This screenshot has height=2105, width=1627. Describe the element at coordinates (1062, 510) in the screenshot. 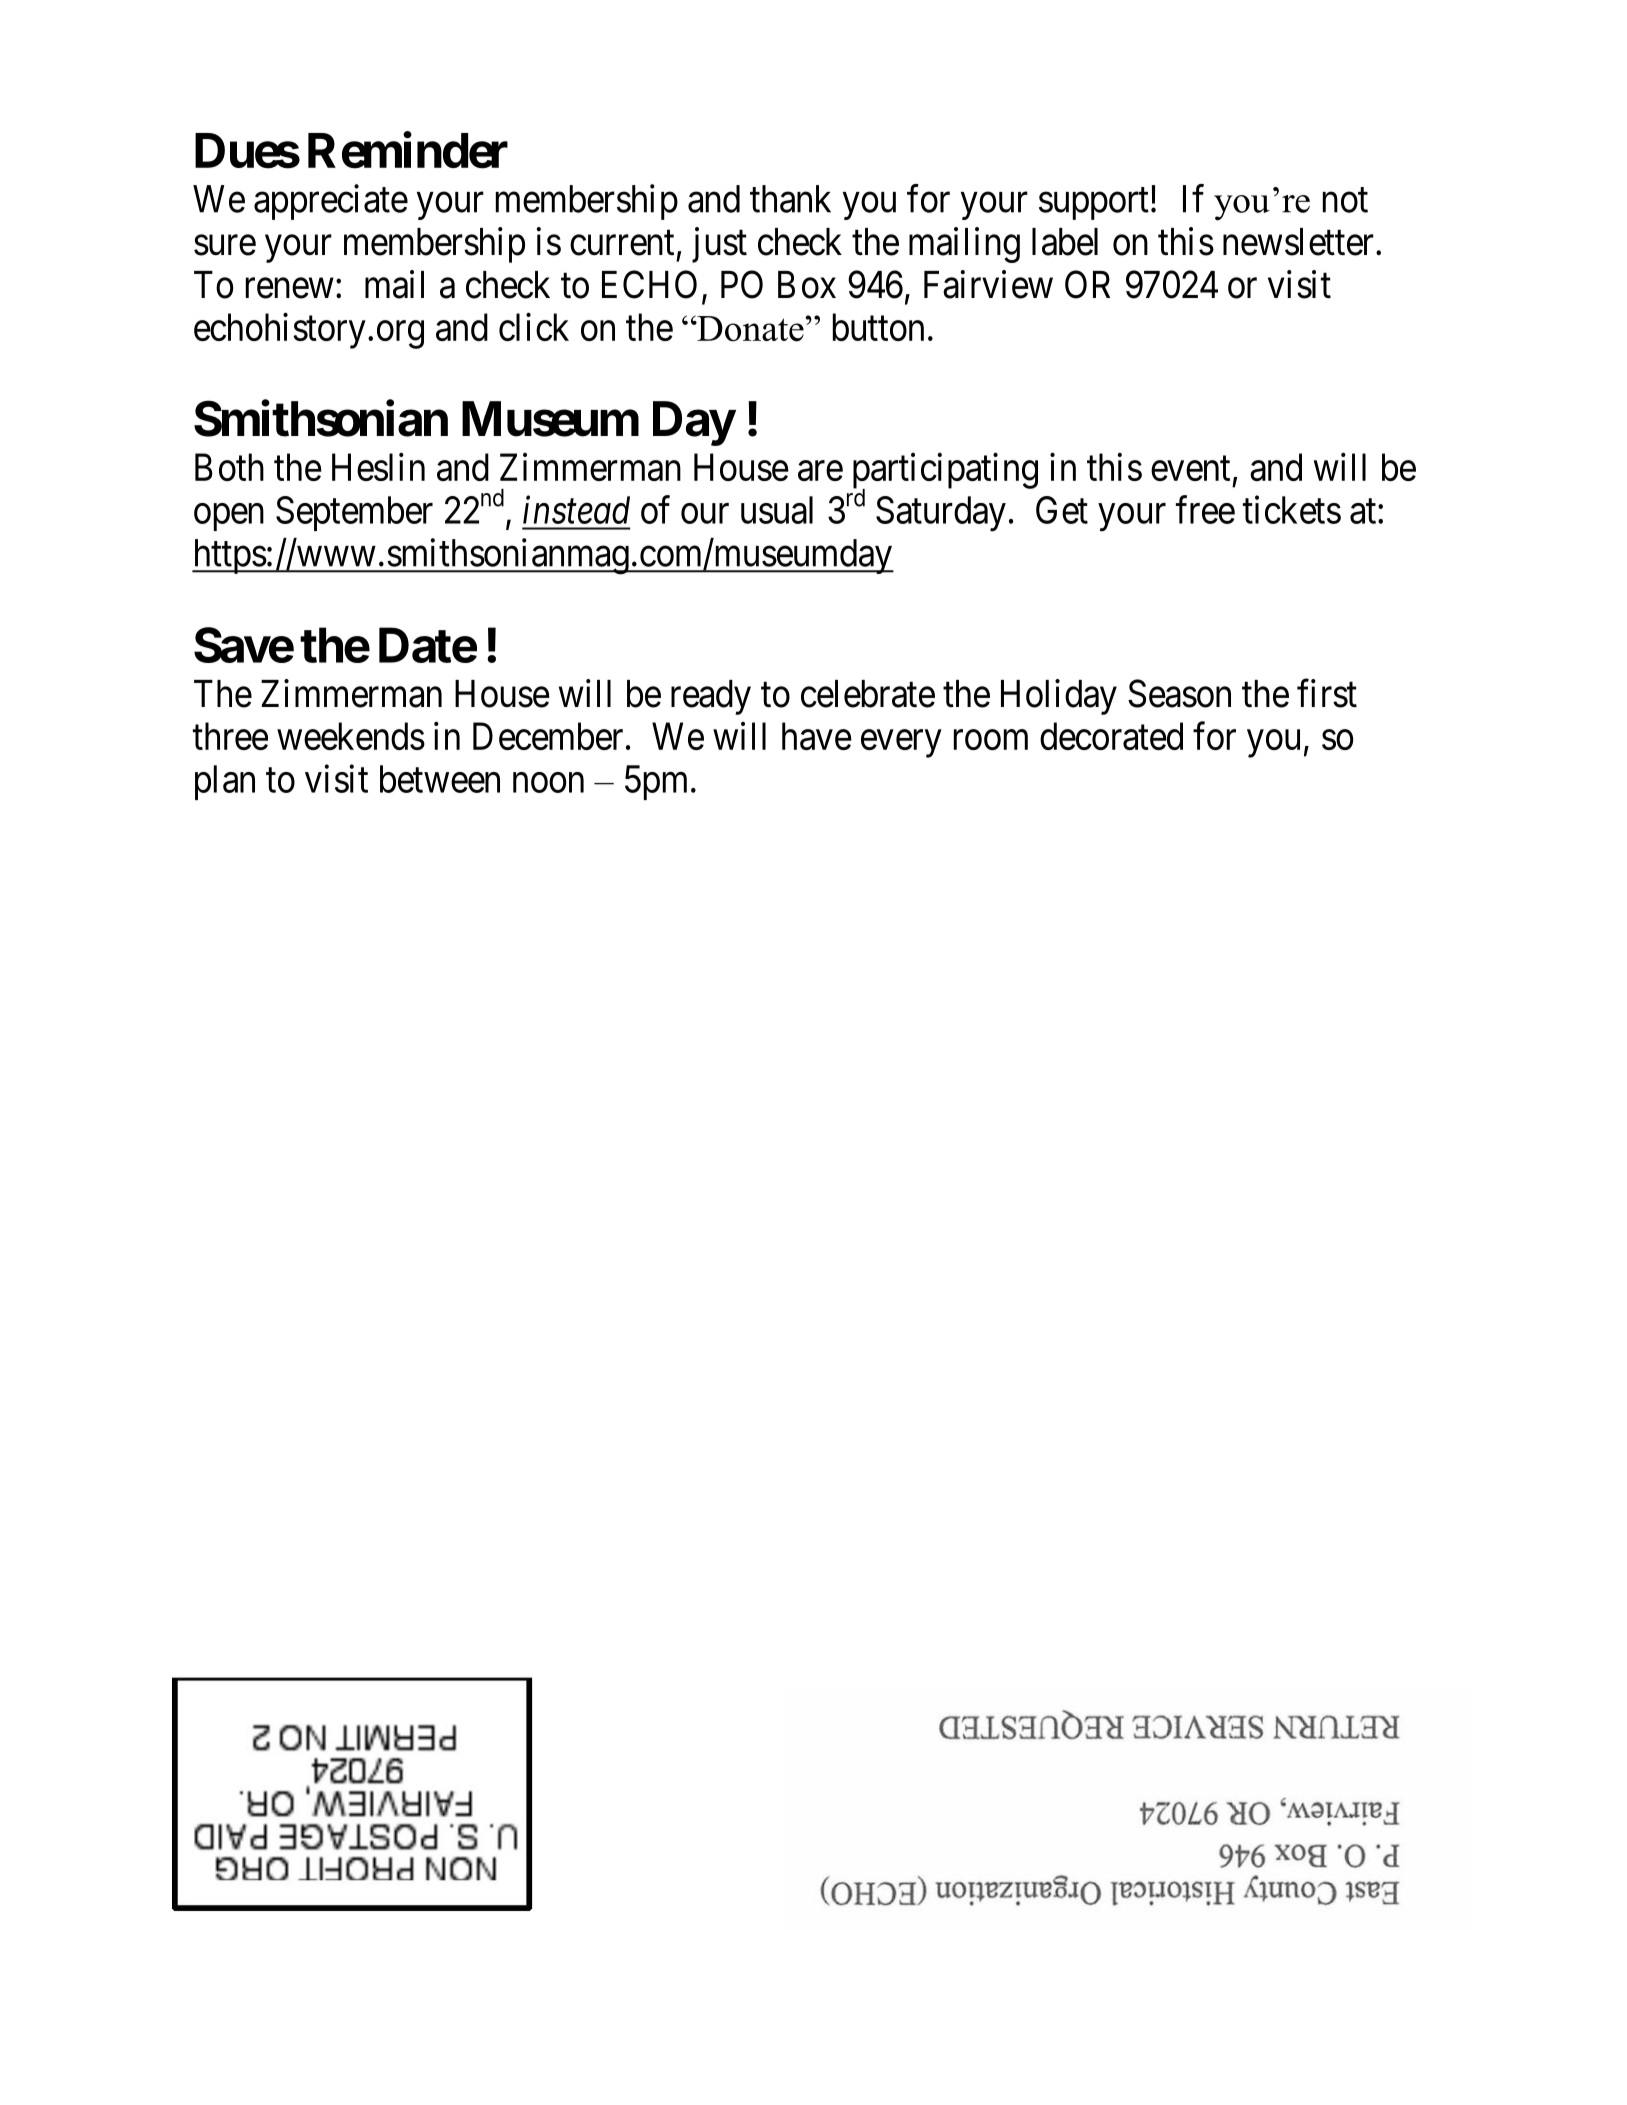

I see `Get` at that location.
